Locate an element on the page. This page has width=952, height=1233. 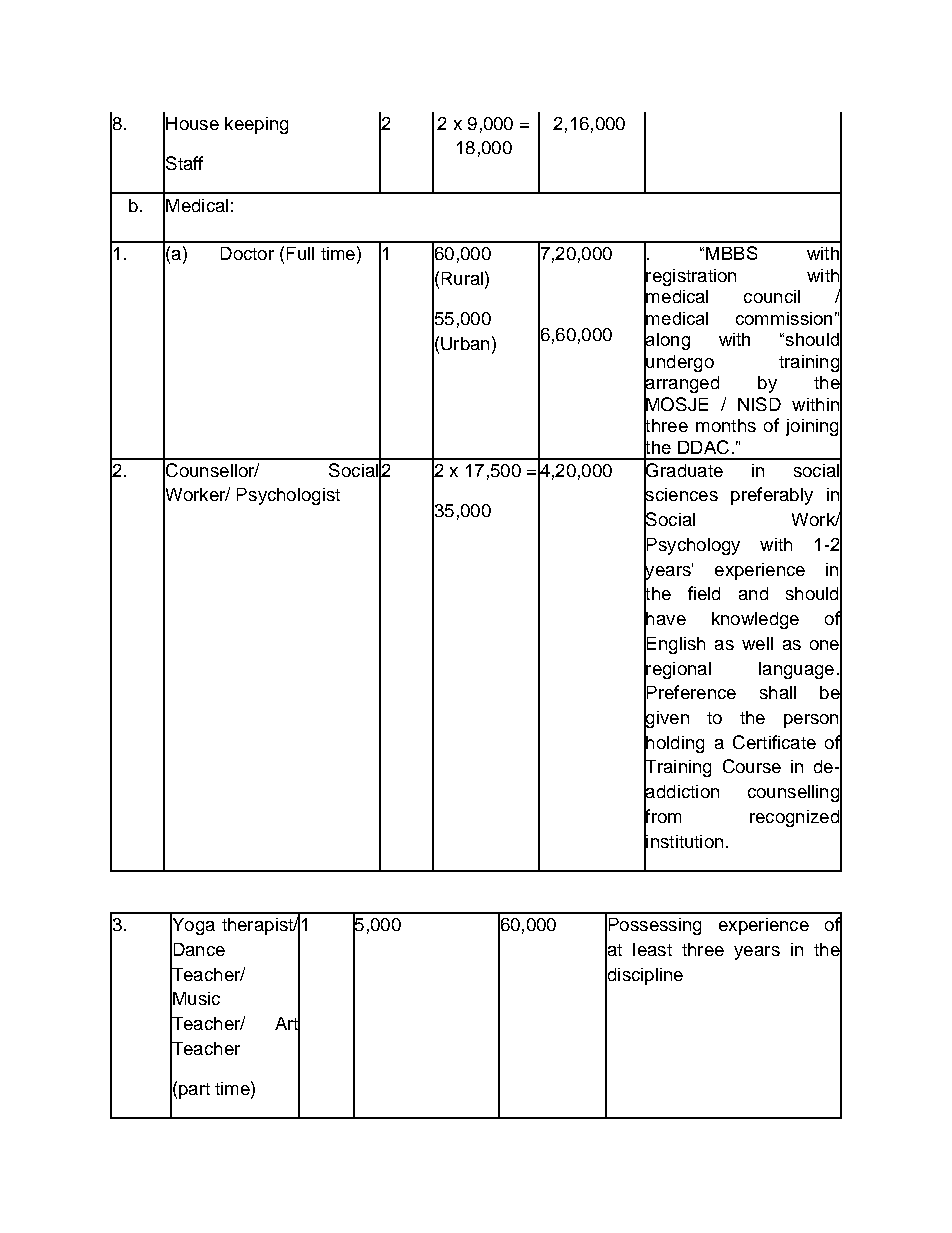
from is located at coordinates (662, 816).
